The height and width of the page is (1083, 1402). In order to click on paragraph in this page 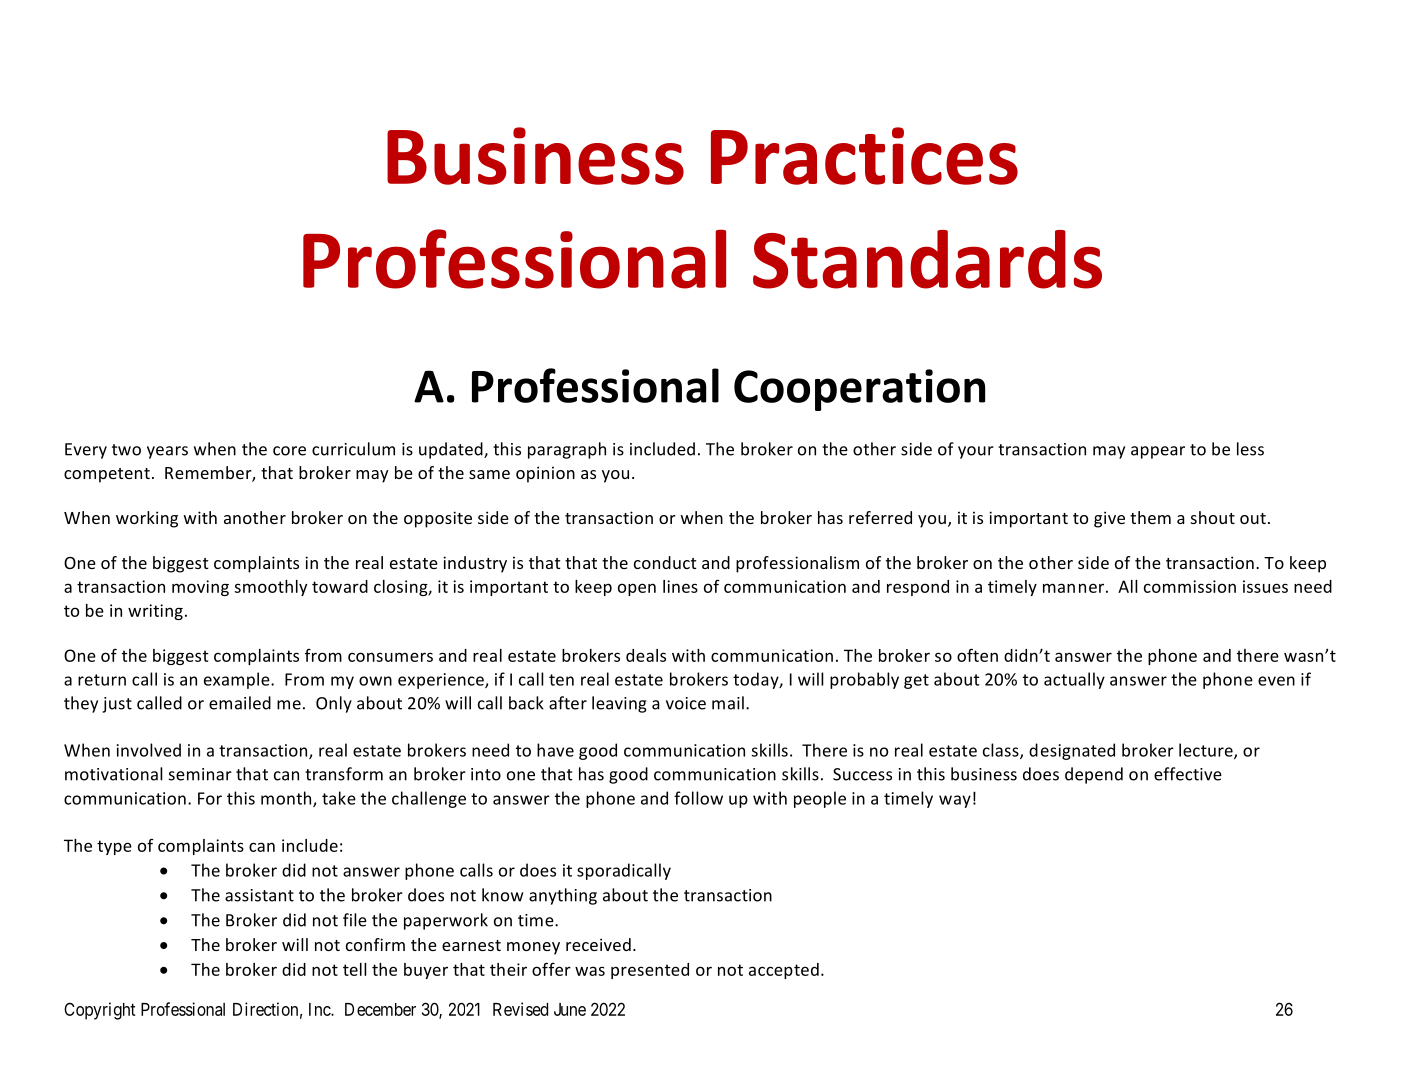, I will do `click(567, 450)`.
